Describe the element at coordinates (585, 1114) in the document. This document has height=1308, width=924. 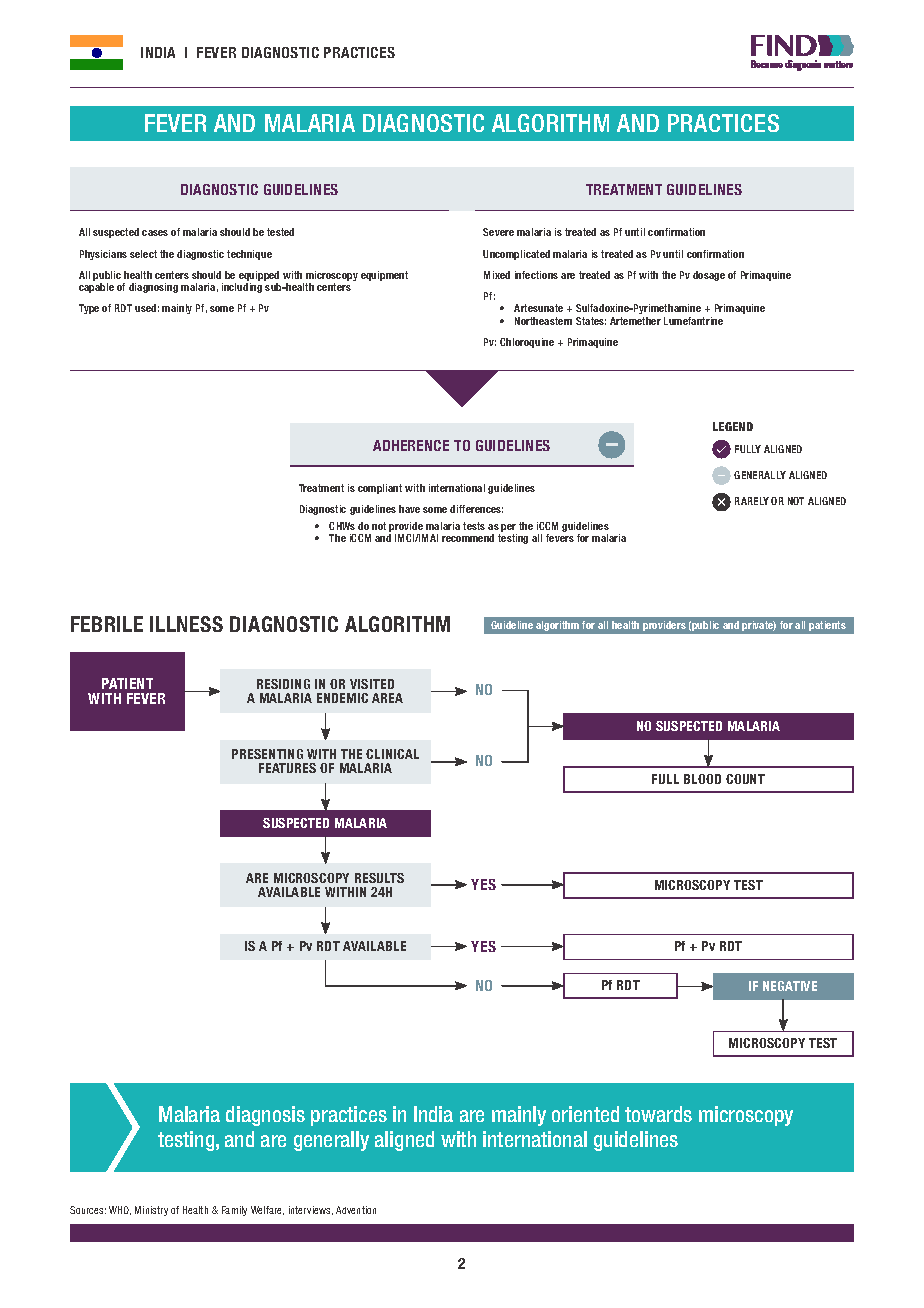
I see `oriented` at that location.
